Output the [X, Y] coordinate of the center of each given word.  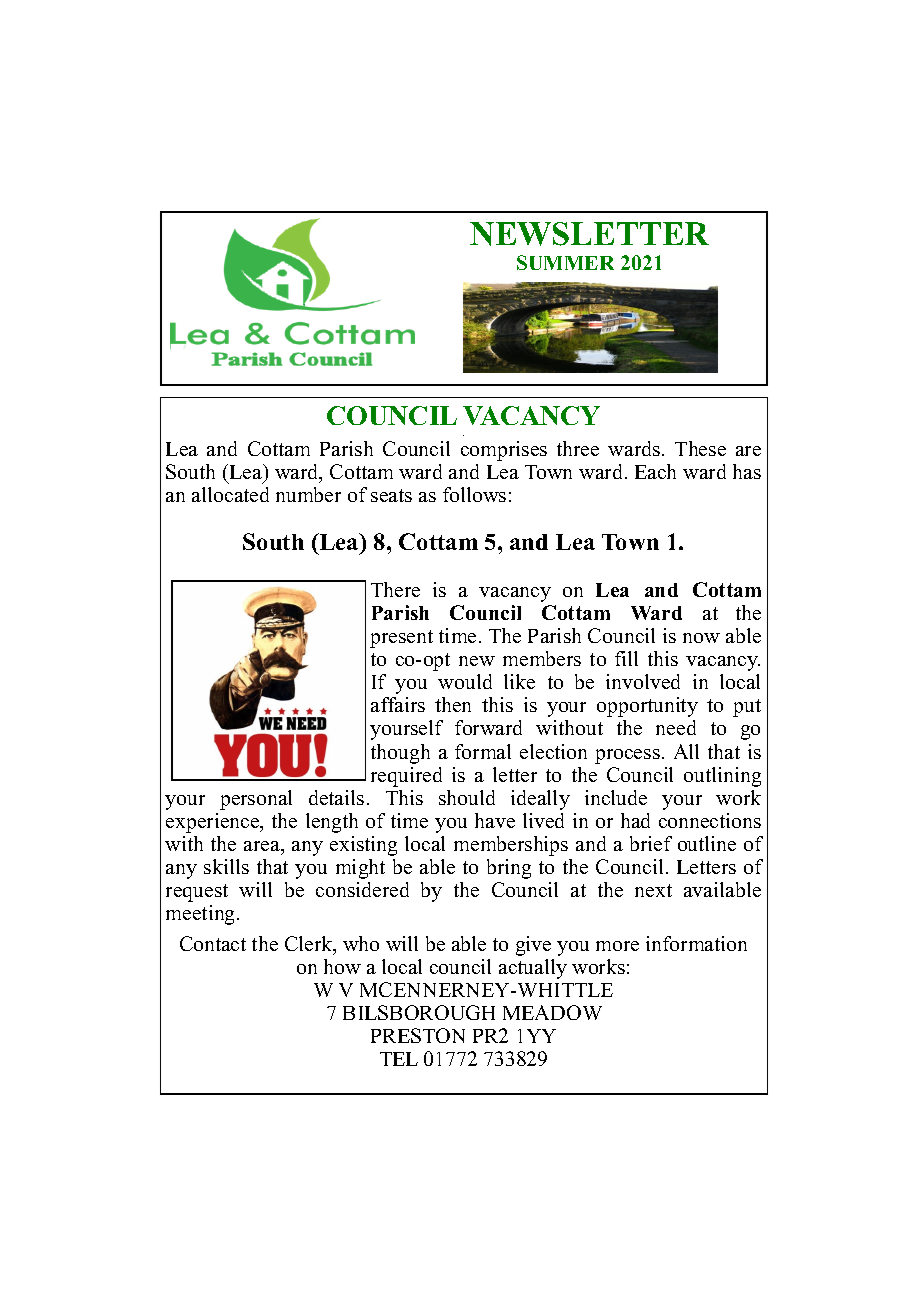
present [401, 639]
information [696, 943]
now [701, 638]
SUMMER [565, 262]
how [342, 966]
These [700, 448]
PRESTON [418, 1035]
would [465, 681]
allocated [230, 494]
